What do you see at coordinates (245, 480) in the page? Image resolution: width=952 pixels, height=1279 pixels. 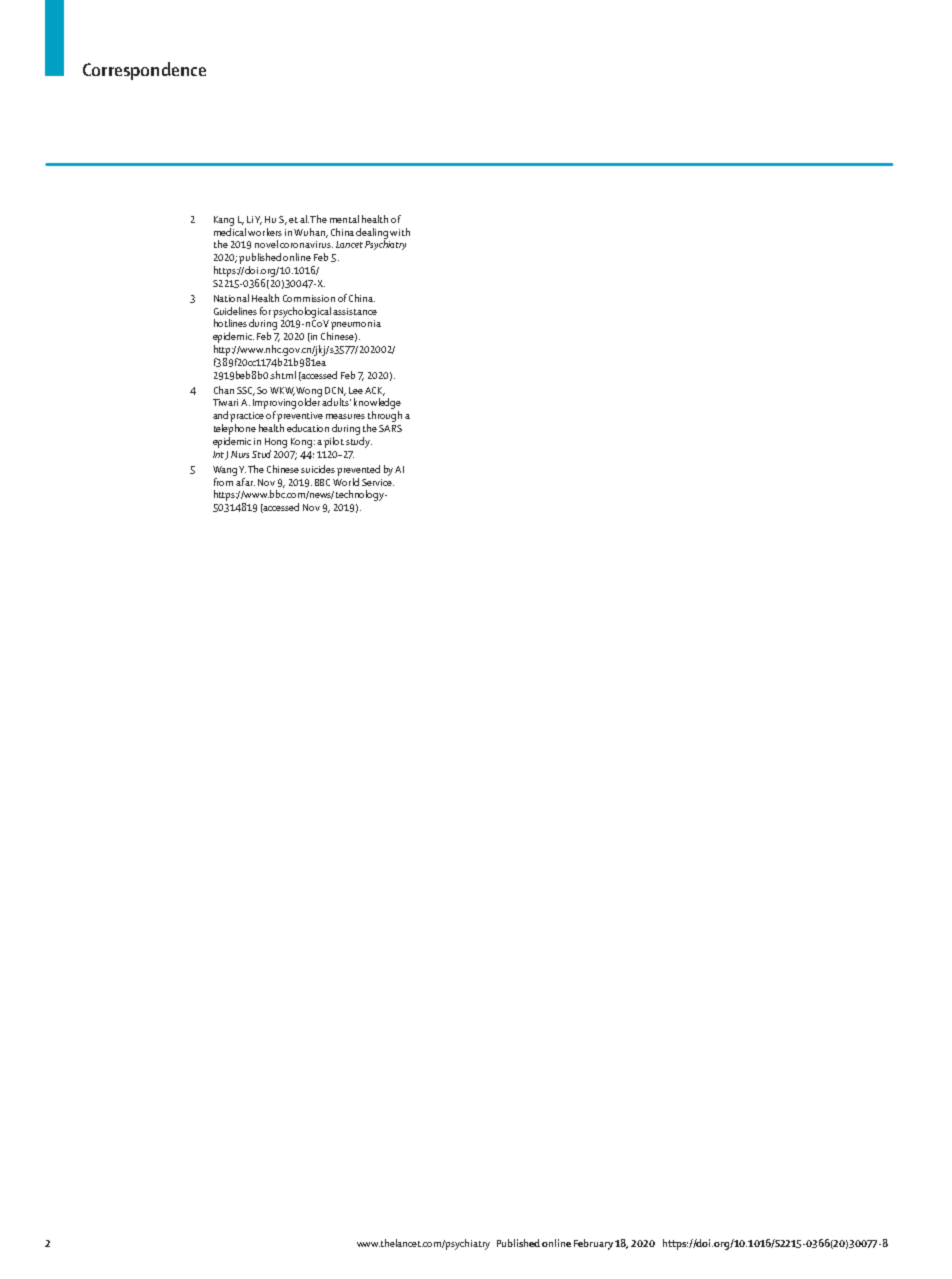 I see `afar` at bounding box center [245, 480].
